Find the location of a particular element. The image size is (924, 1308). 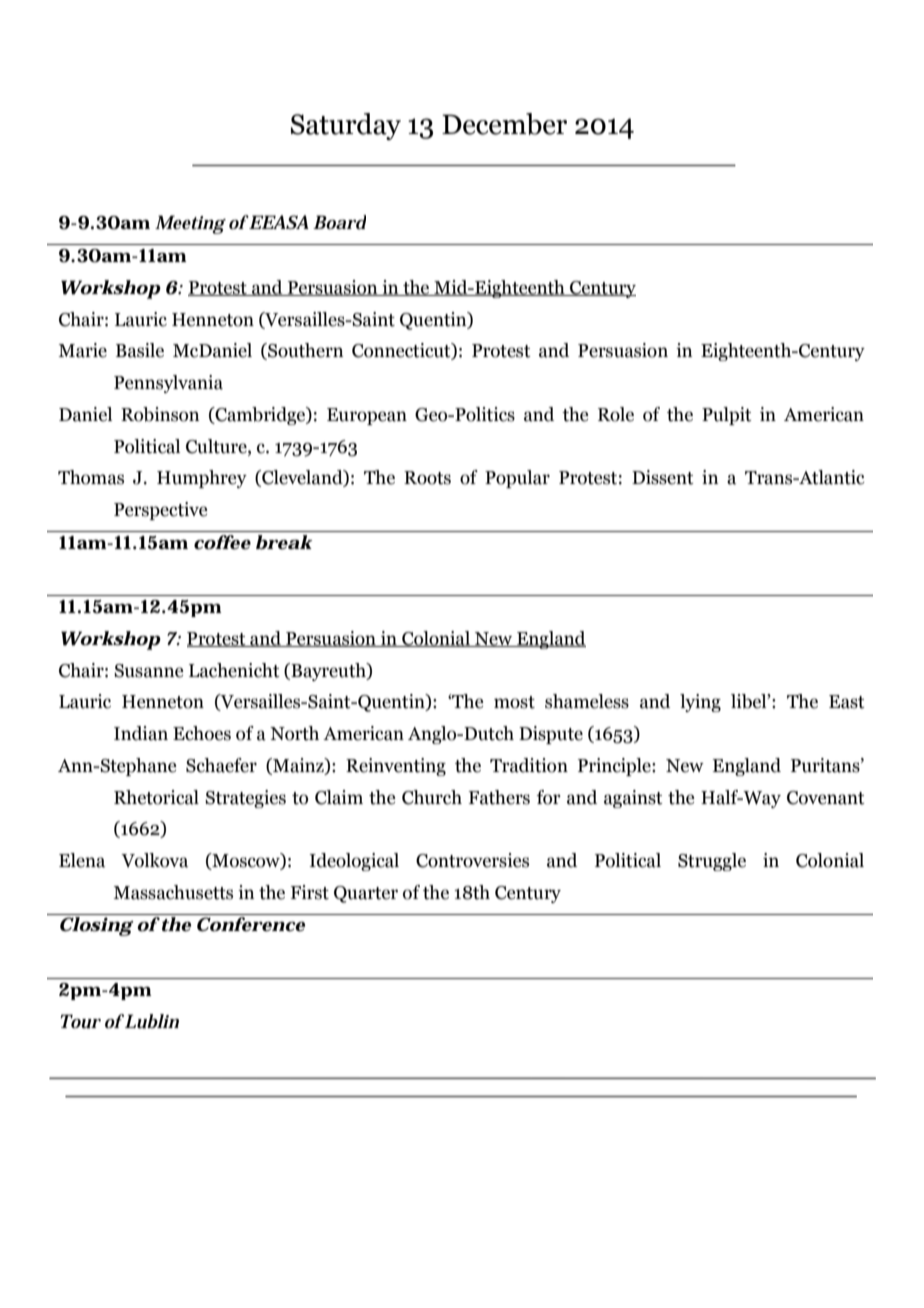

Tour is located at coordinates (80, 1021).
